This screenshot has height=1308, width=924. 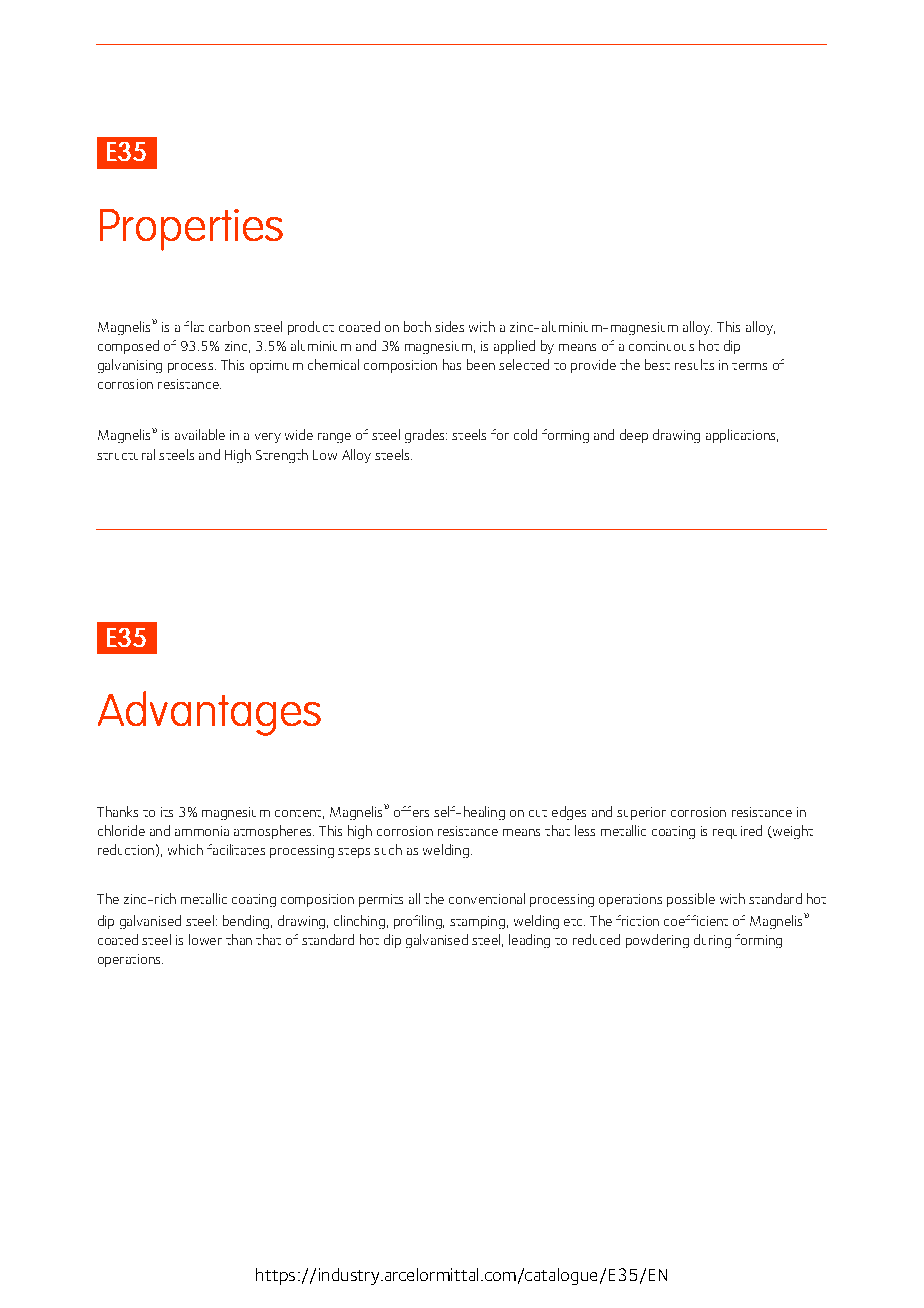 I want to click on coefficient, so click(x=696, y=920).
